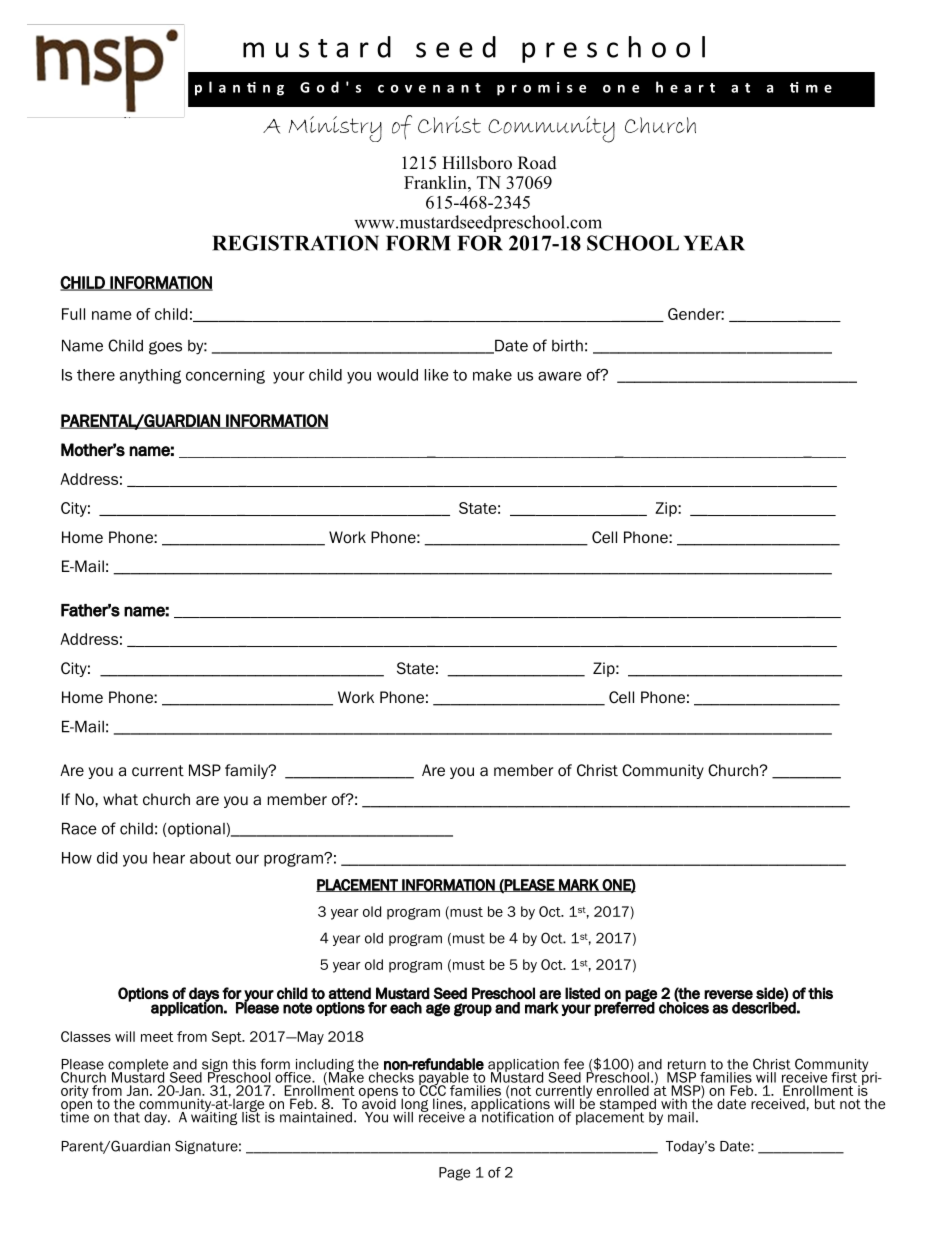  I want to click on complete, so click(139, 1066).
